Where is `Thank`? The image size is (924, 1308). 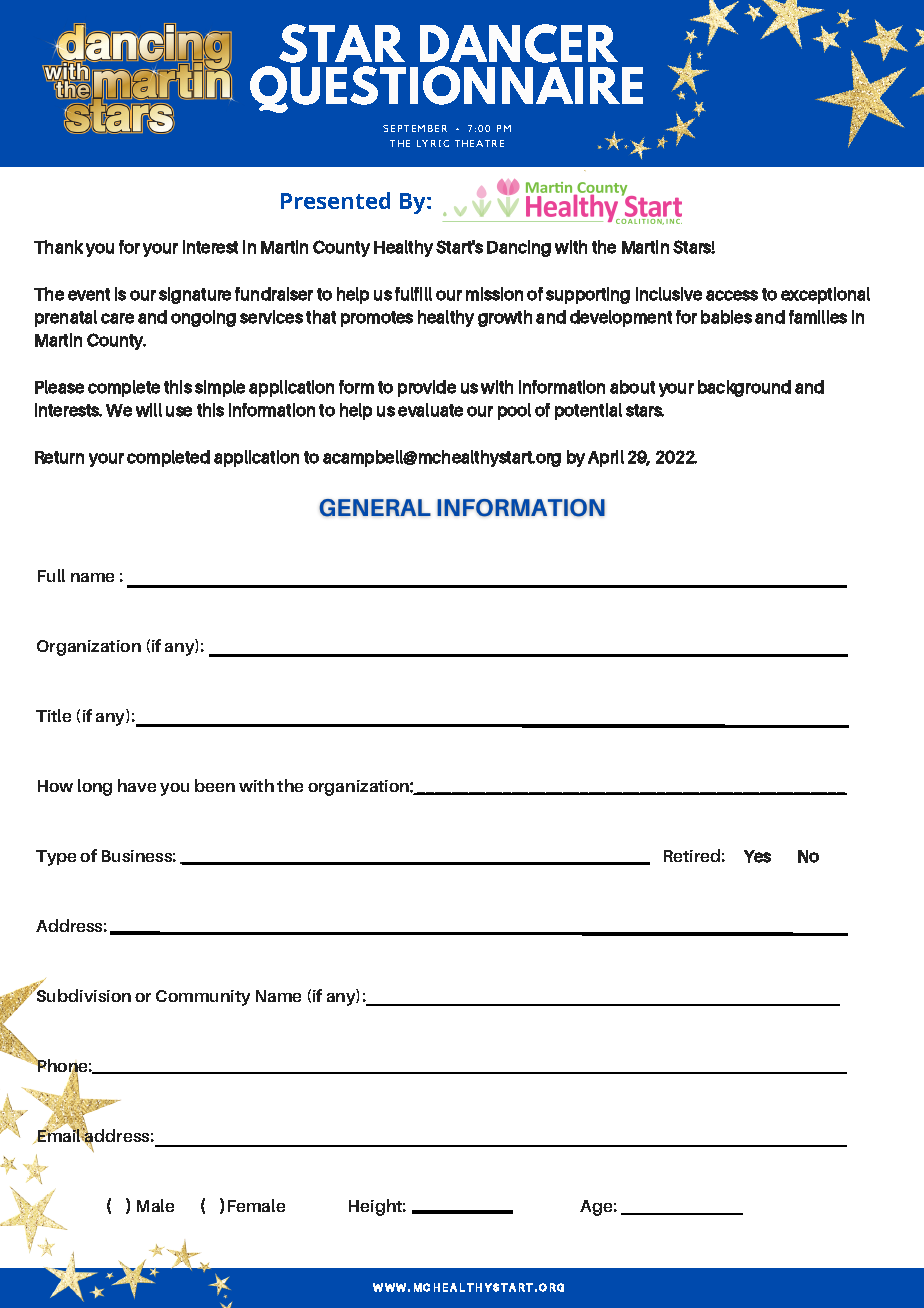
Thank is located at coordinates (58, 247).
